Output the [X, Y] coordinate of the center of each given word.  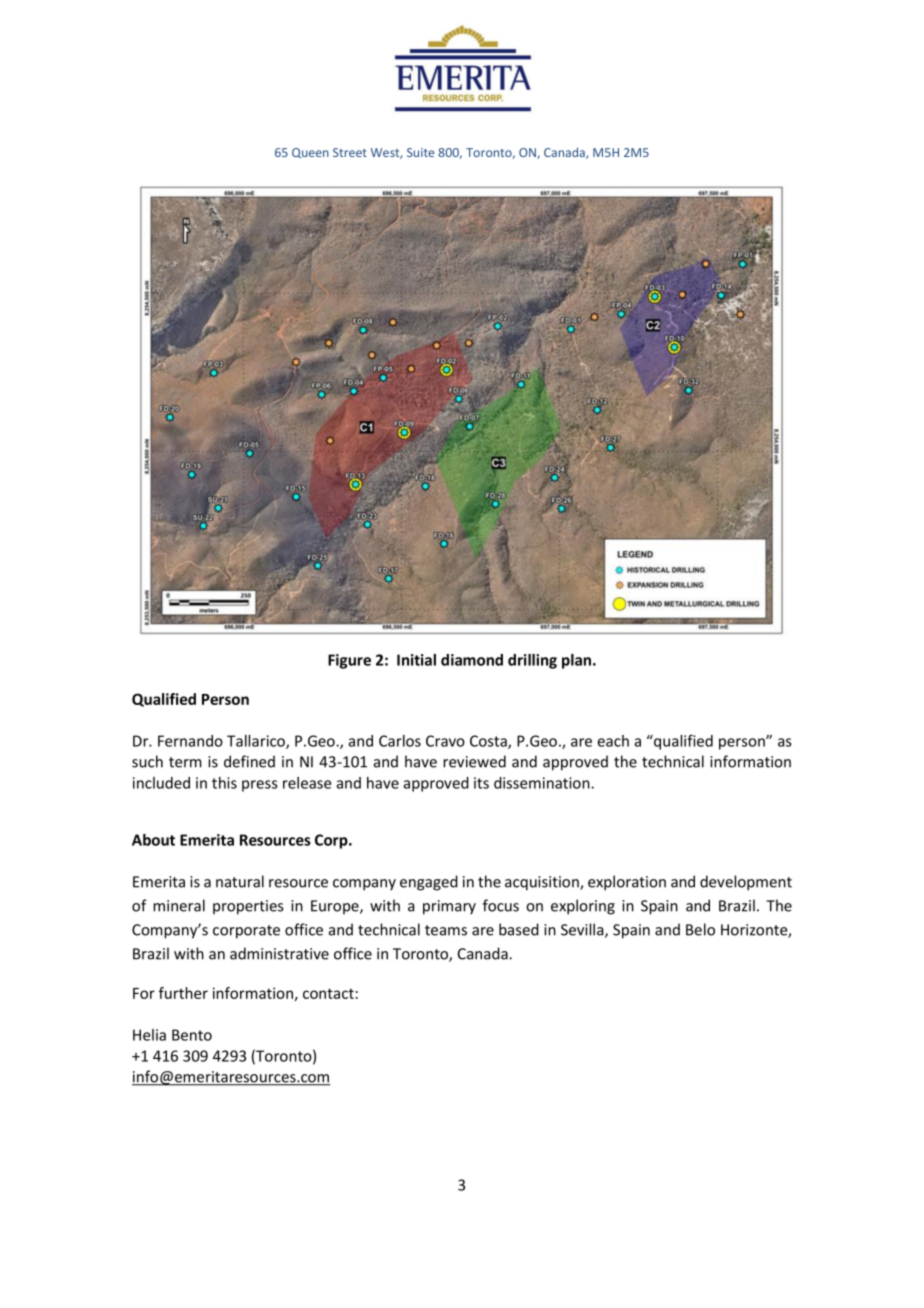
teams [446, 930]
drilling [532, 661]
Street [350, 152]
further [183, 993]
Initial [416, 660]
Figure [349, 661]
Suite [420, 152]
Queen [310, 153]
